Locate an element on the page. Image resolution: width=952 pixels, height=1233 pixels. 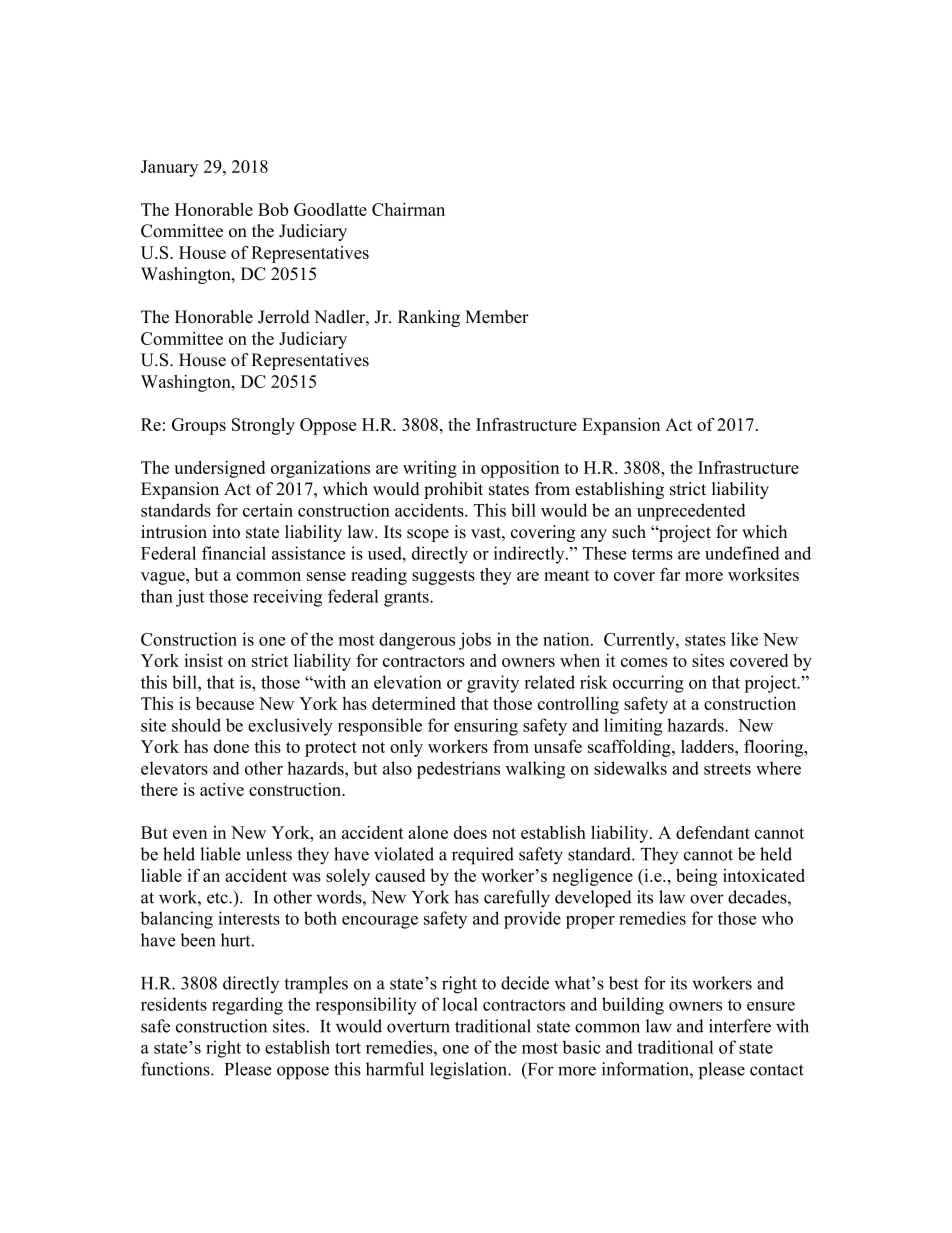
Member is located at coordinates (497, 317).
